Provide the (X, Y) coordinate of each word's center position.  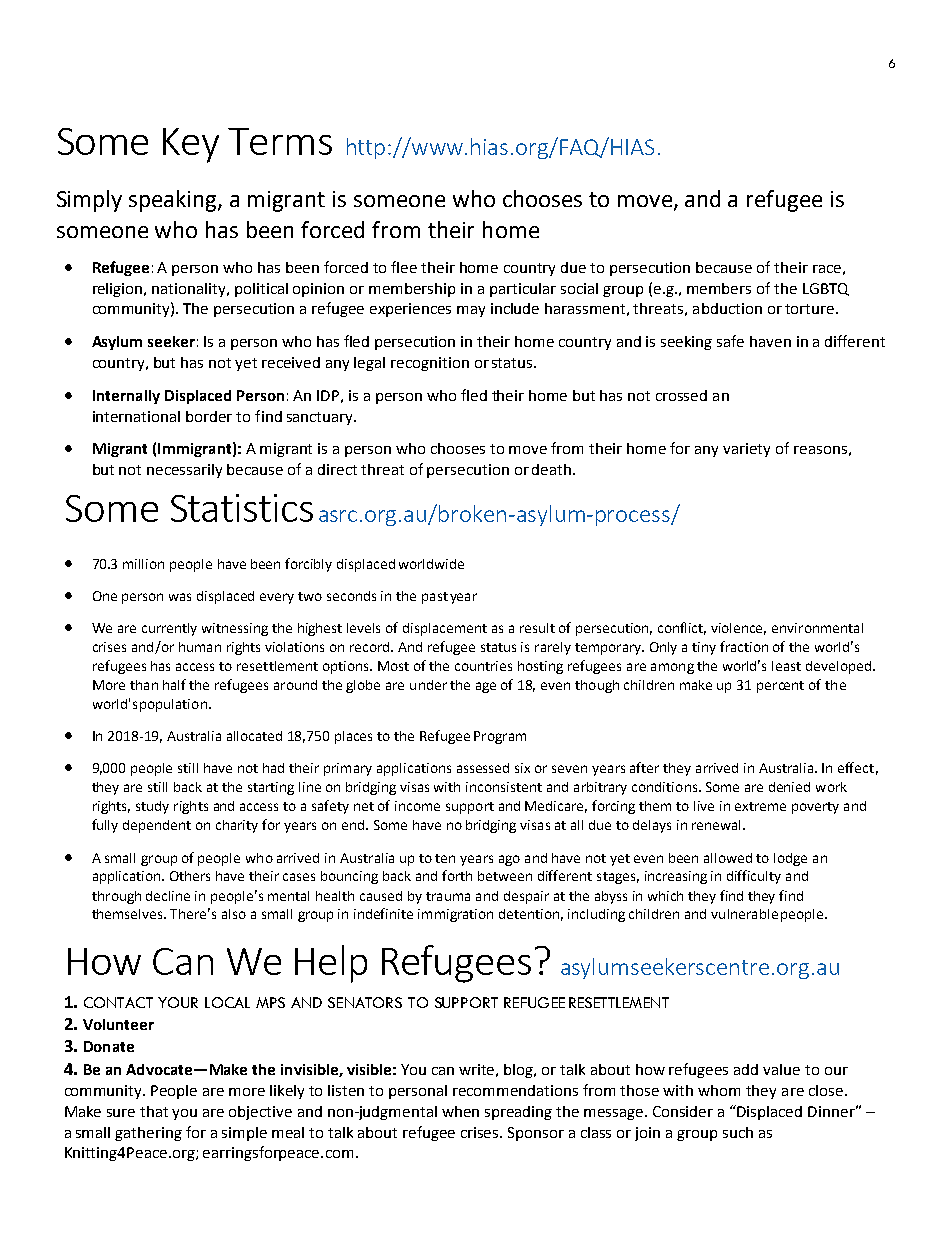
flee (404, 267)
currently (169, 629)
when (460, 1111)
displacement (445, 629)
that (154, 1111)
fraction (744, 646)
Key (191, 145)
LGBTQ (826, 289)
